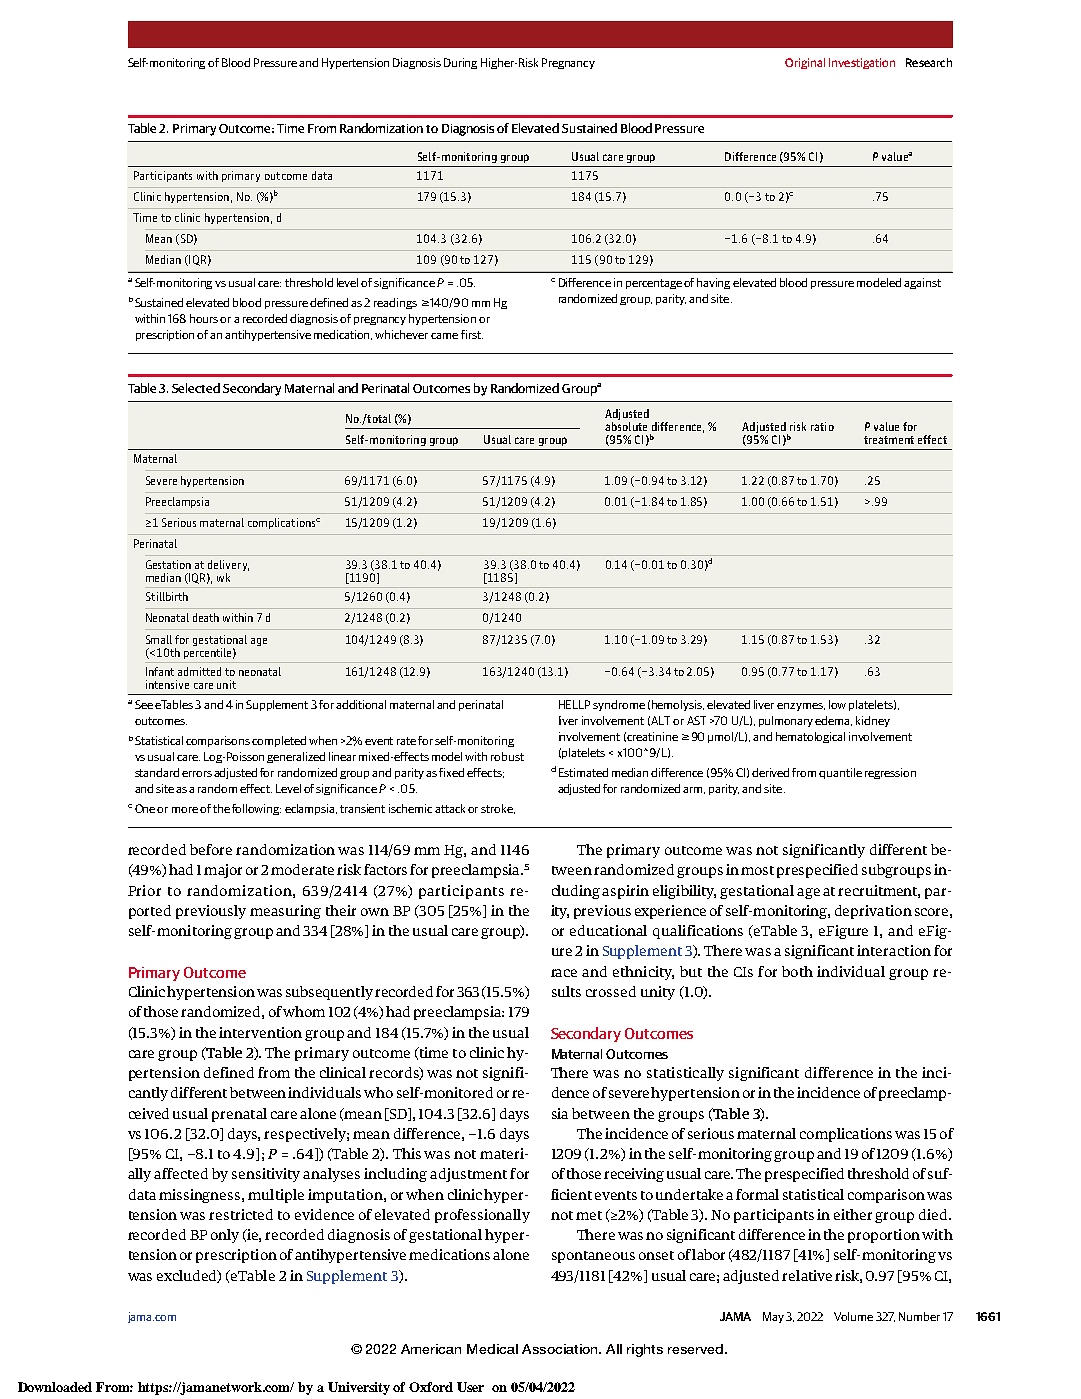 The width and height of the document is (1081, 1399). I want to click on See, so click(144, 704).
